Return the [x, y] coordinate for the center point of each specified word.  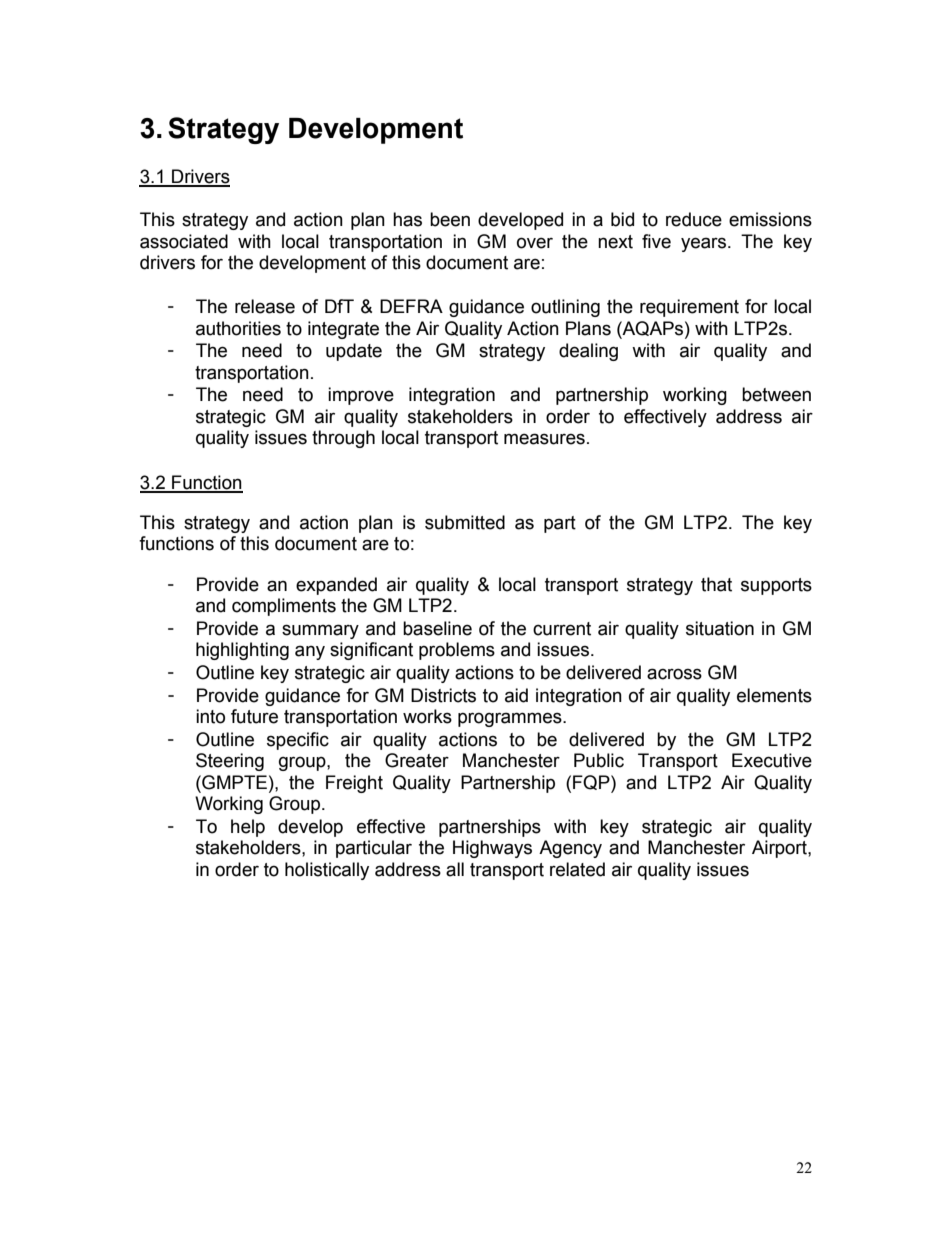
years [703, 244]
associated [184, 241]
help [248, 828]
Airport [780, 849]
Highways [492, 849]
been [450, 219]
